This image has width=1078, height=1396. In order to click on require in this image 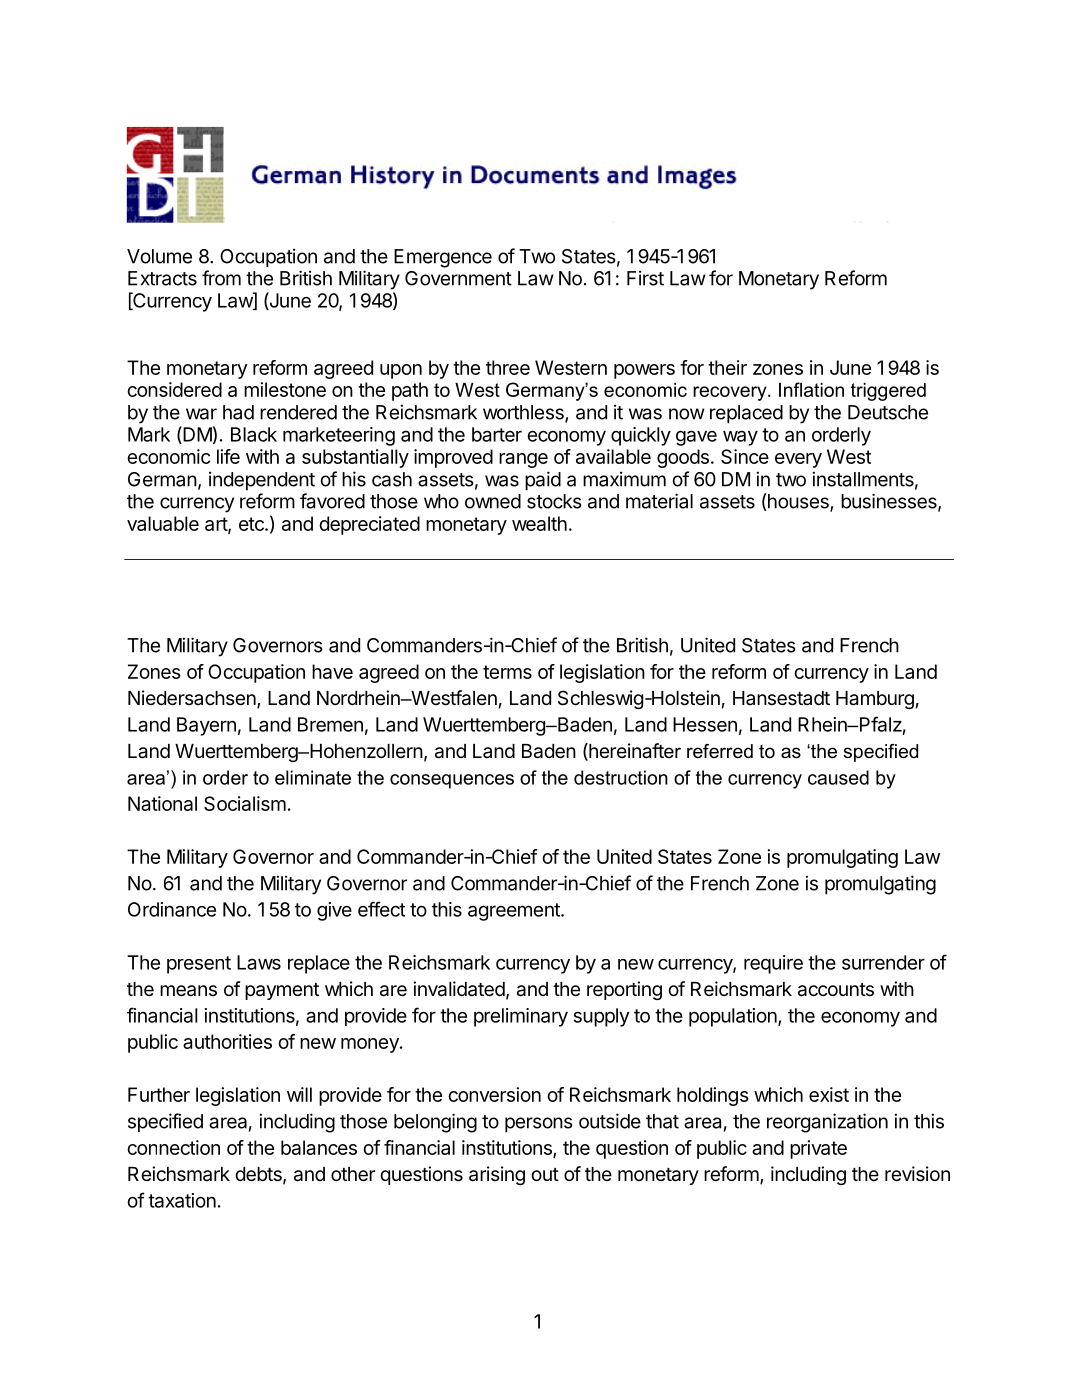, I will do `click(773, 964)`.
